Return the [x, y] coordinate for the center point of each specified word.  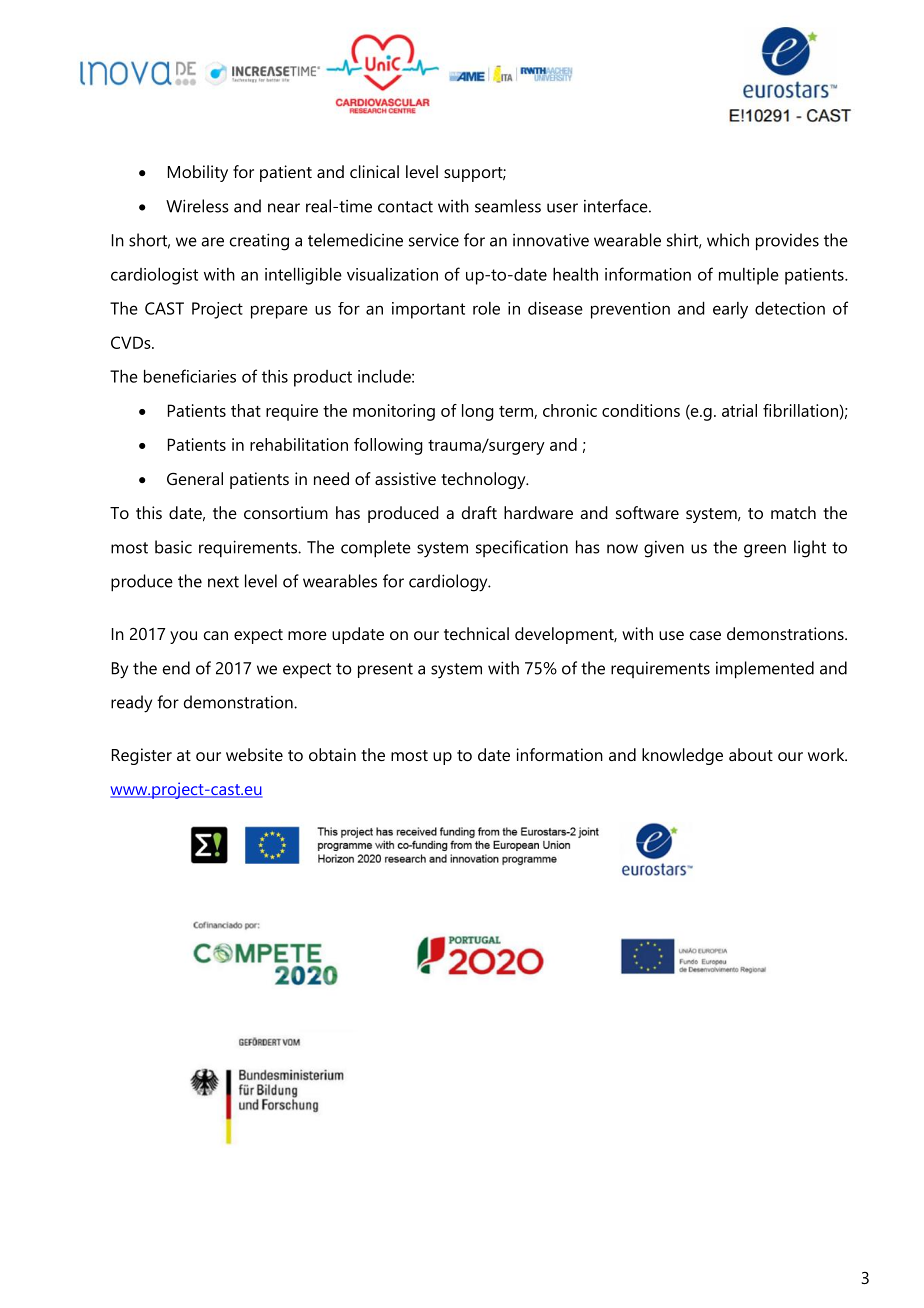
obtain [332, 754]
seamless [508, 206]
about [751, 754]
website [254, 754]
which [728, 240]
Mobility [198, 173]
